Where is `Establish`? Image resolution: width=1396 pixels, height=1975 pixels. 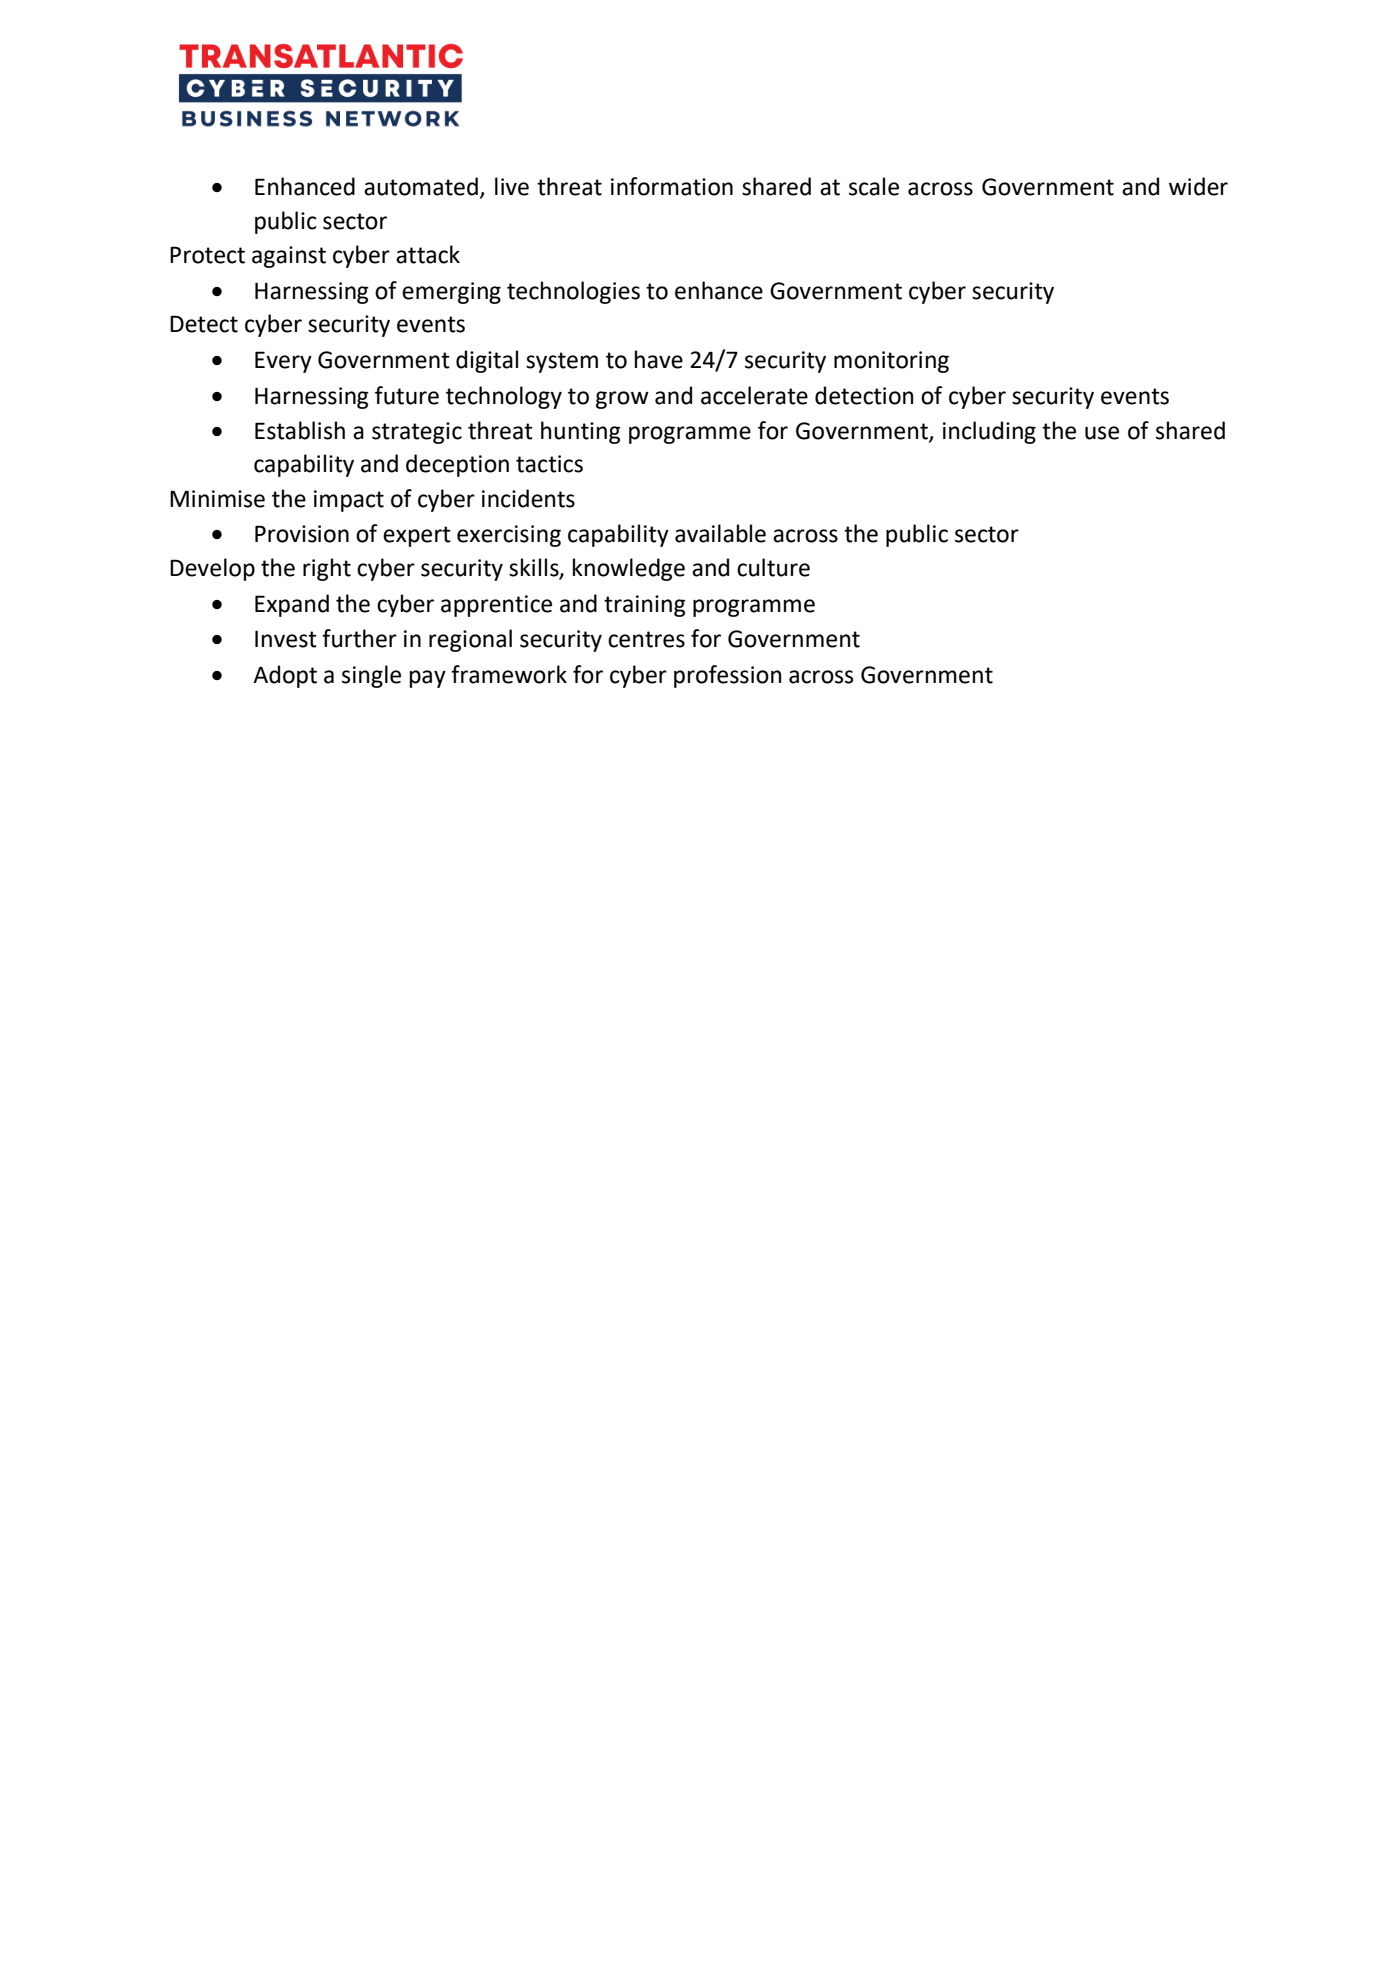
Establish is located at coordinates (300, 430).
